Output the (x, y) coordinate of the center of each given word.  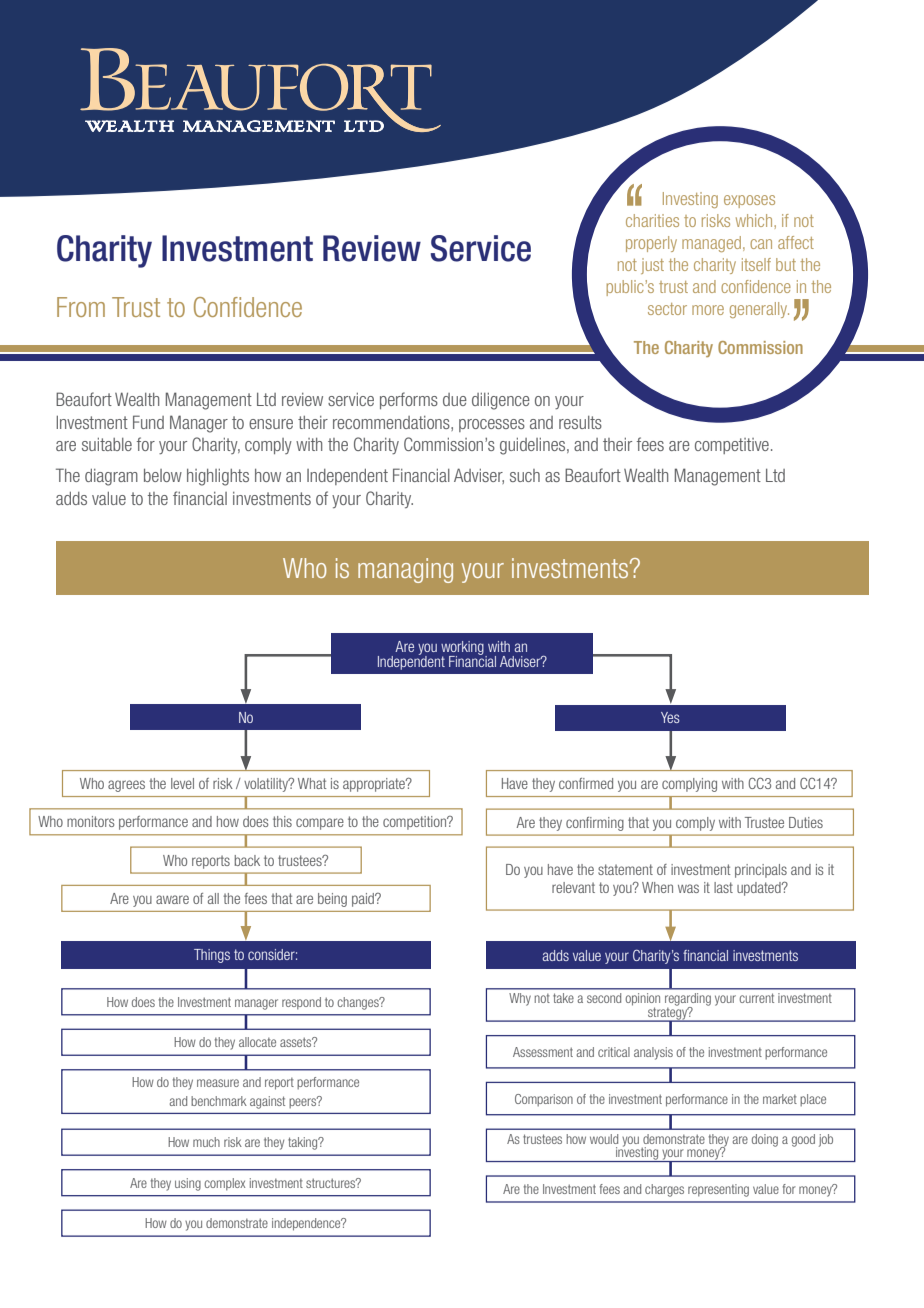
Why (520, 999)
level (182, 783)
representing (718, 1190)
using (188, 1184)
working (463, 649)
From (81, 307)
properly (651, 244)
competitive (732, 446)
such (525, 475)
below (163, 475)
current (756, 998)
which (755, 220)
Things (212, 956)
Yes (670, 717)
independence (307, 1224)
